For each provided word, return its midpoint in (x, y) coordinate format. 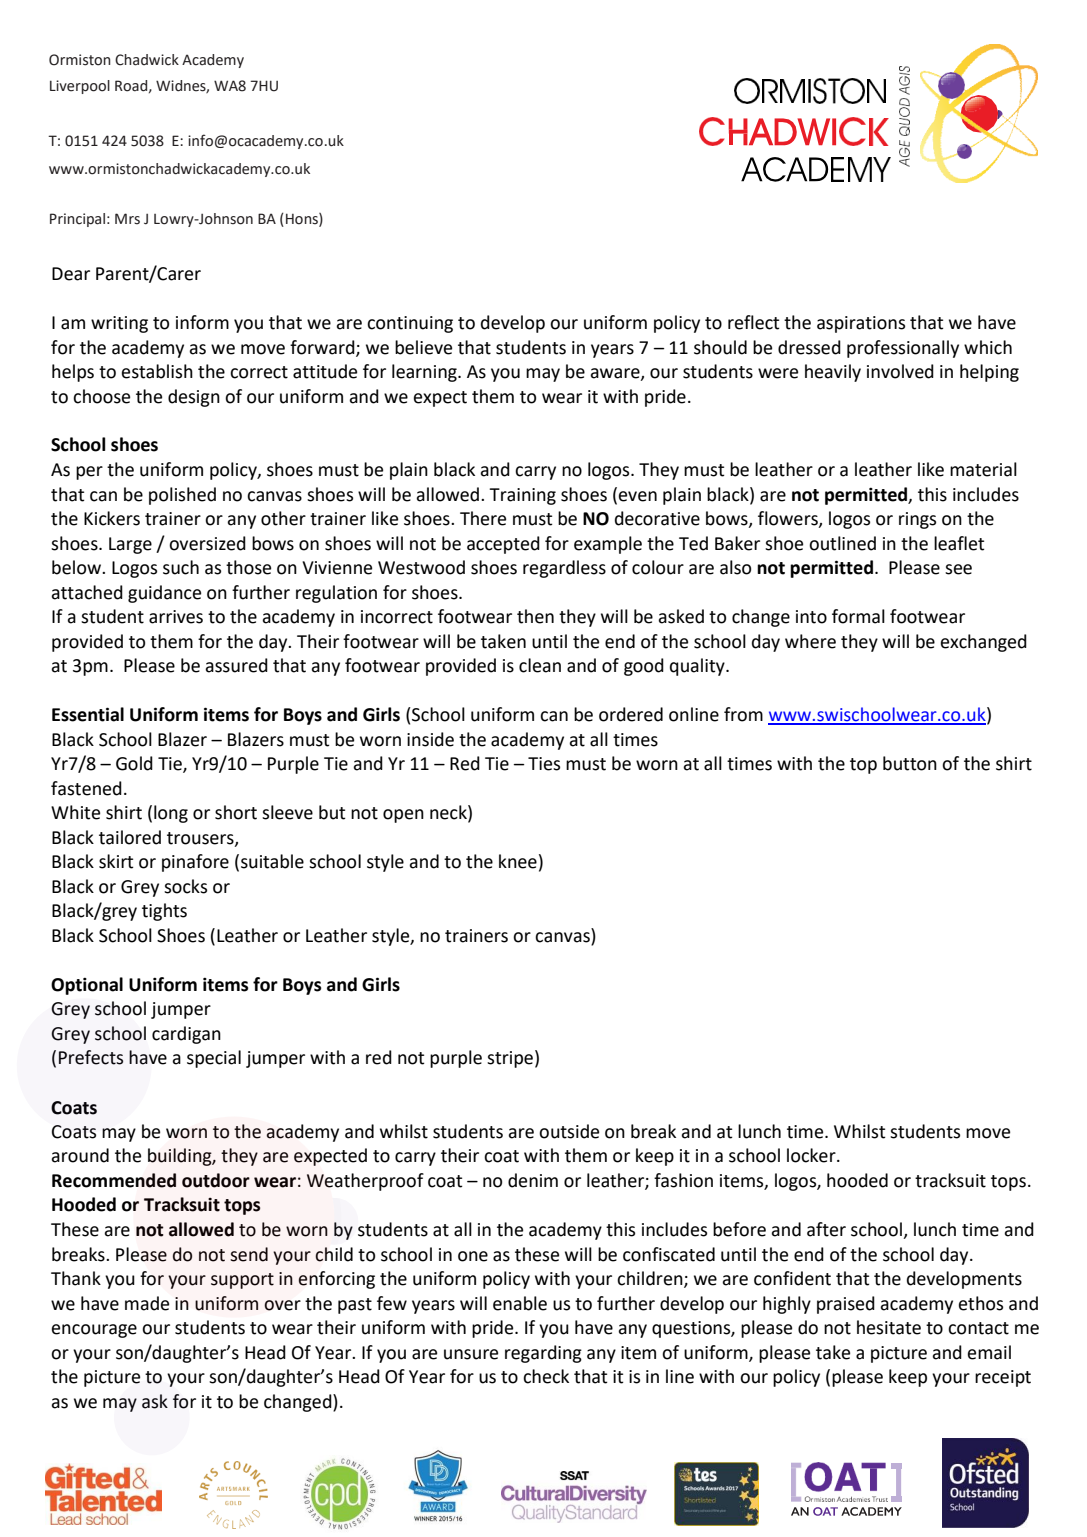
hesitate (889, 1327)
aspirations (861, 324)
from (743, 714)
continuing (410, 324)
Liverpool (80, 87)
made (147, 1303)
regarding (543, 1354)
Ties (544, 764)
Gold (134, 763)
